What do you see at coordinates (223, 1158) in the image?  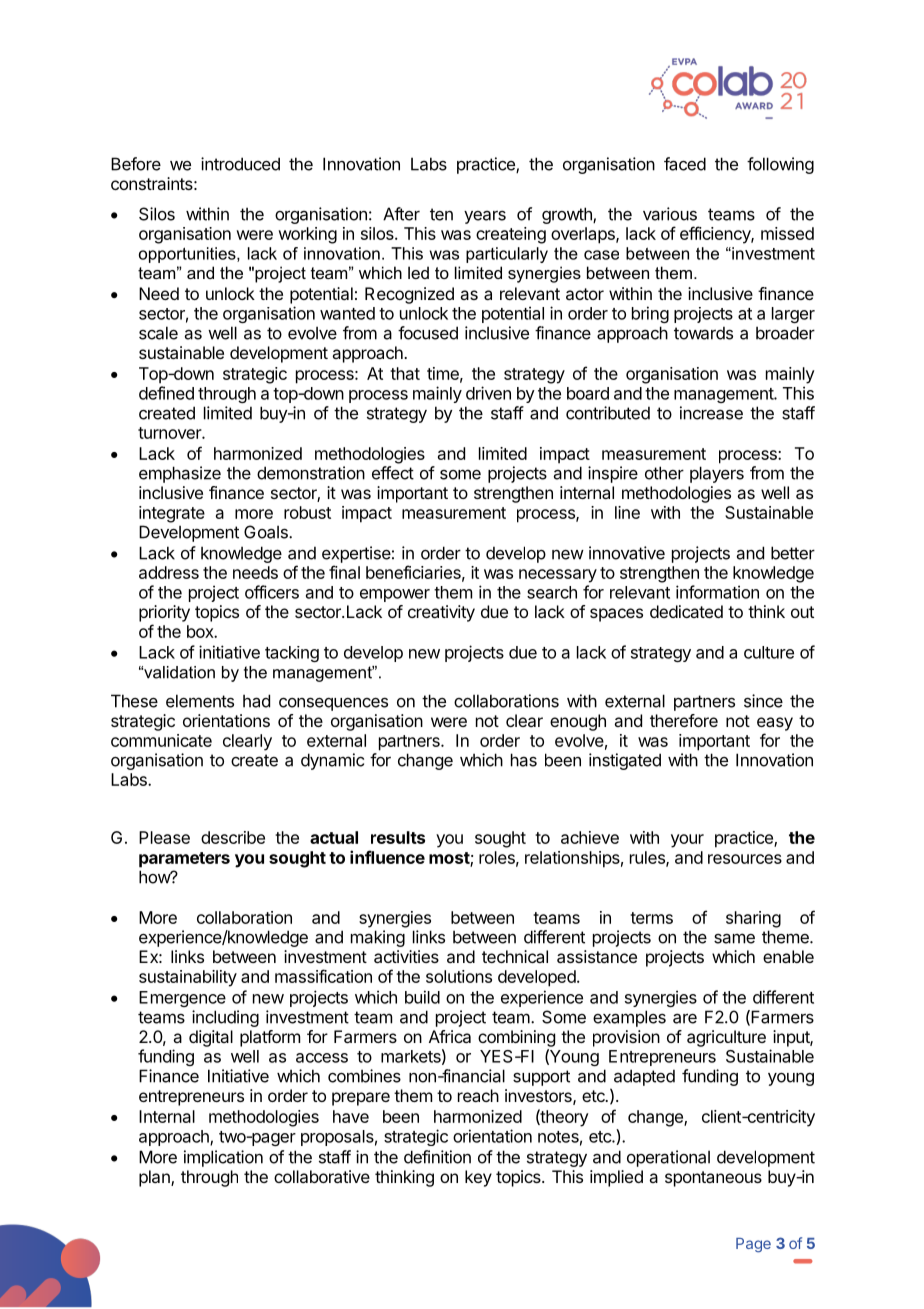 I see `implication` at bounding box center [223, 1158].
